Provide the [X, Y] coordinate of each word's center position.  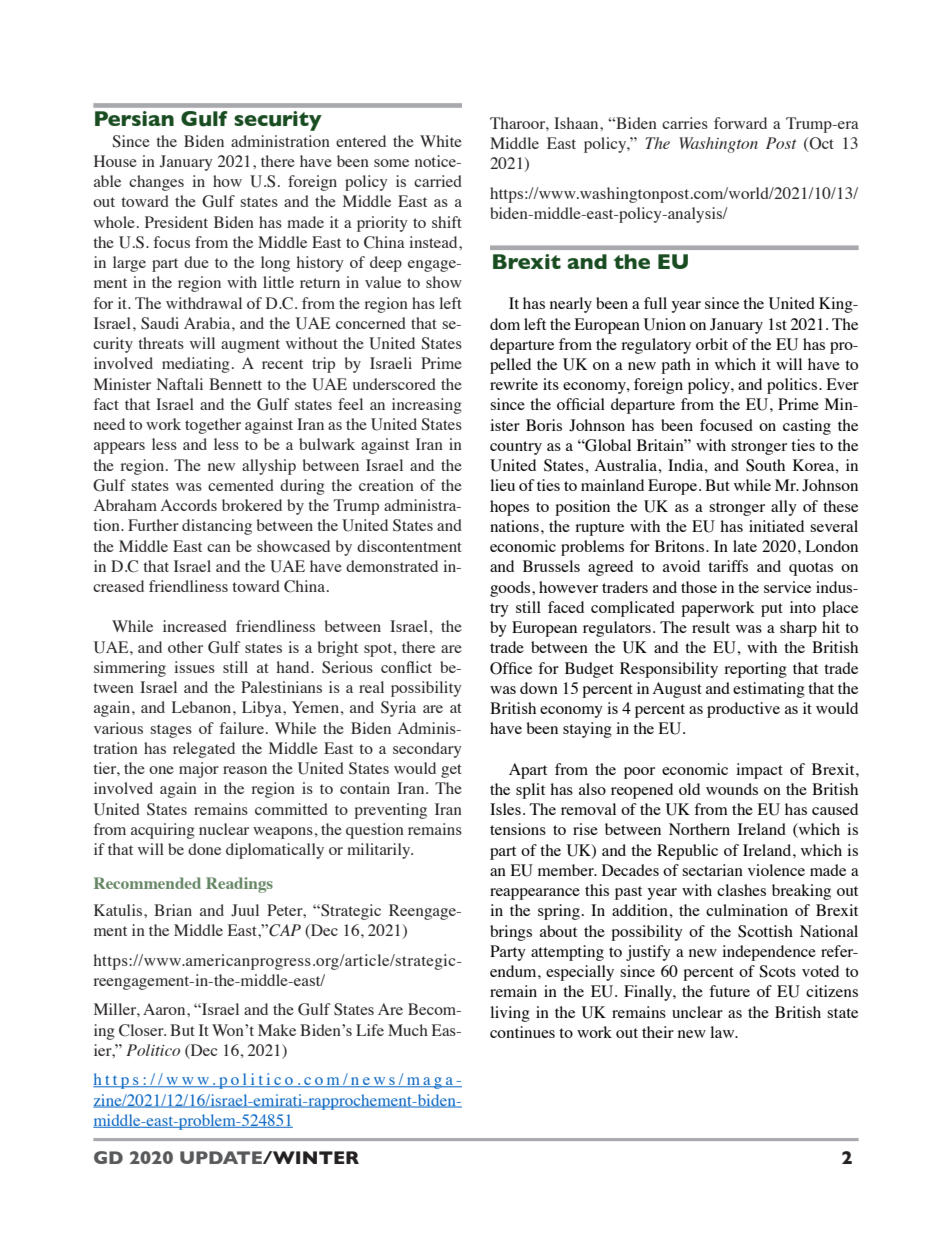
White [441, 141]
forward [740, 123]
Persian [134, 118]
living [510, 1014]
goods [511, 589]
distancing [217, 527]
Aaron [165, 1009]
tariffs [728, 566]
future [729, 991]
